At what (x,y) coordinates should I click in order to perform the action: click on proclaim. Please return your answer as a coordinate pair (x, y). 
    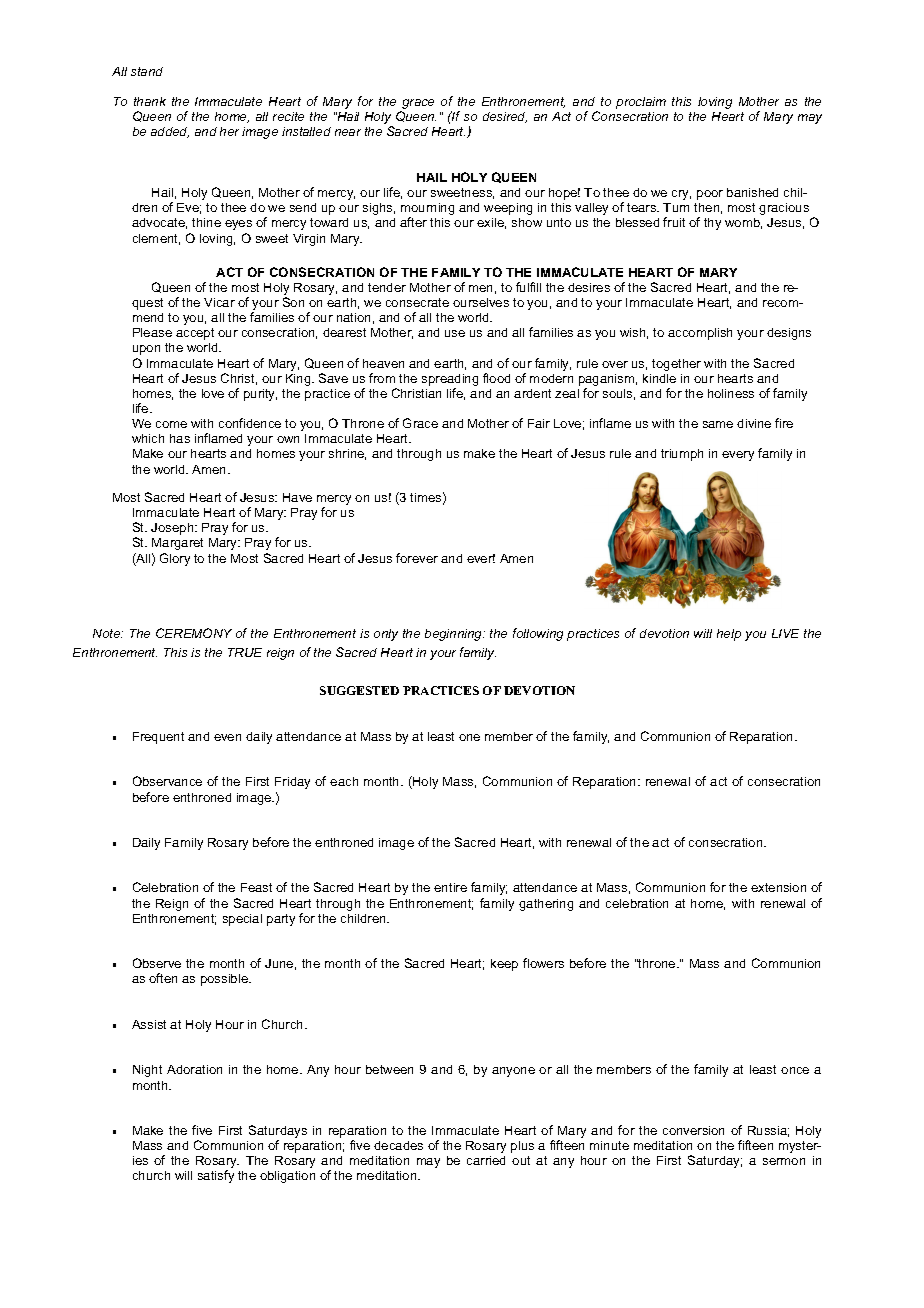
    Looking at the image, I should click on (641, 103).
